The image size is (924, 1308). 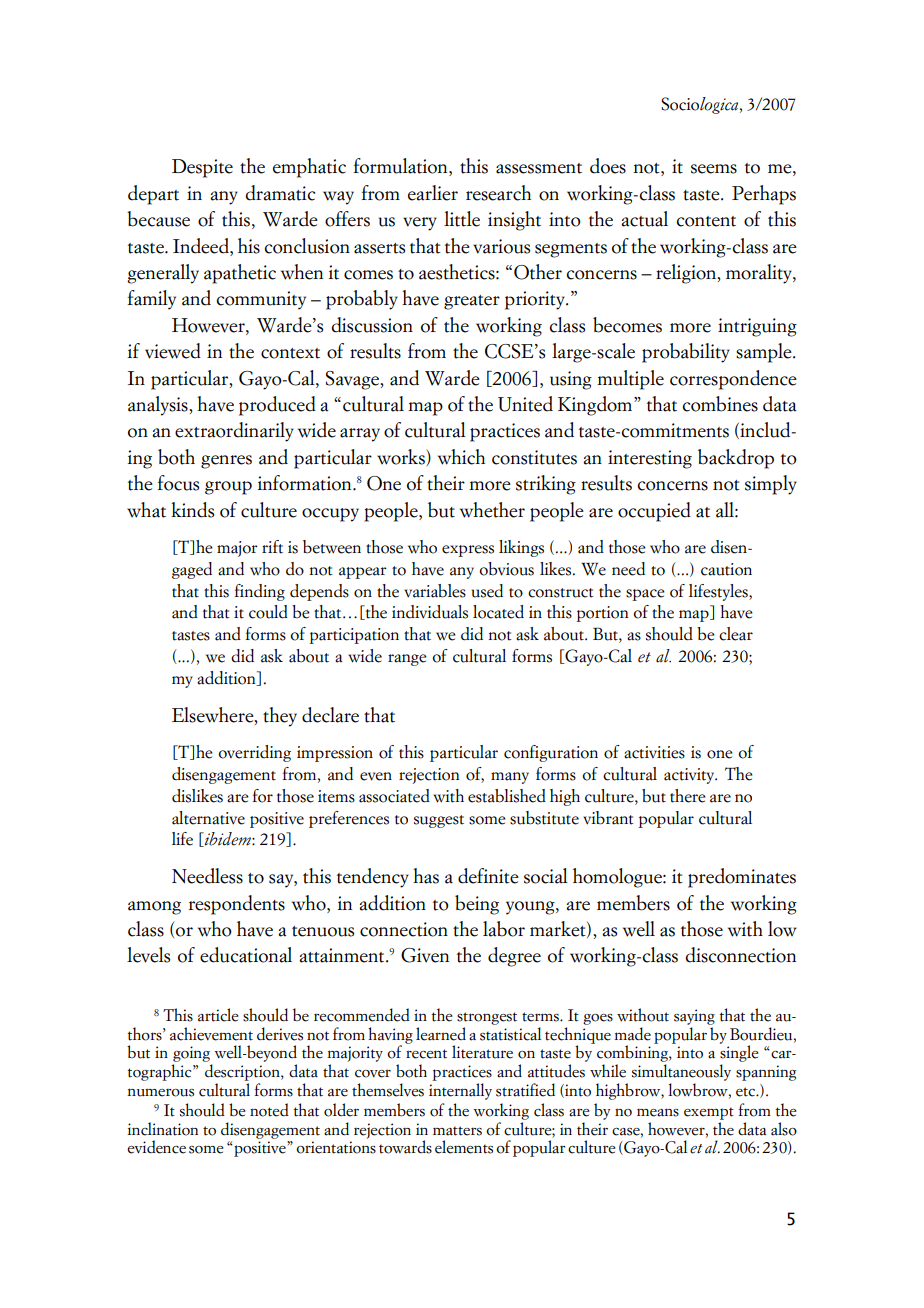 I want to click on Despite, so click(x=202, y=168).
